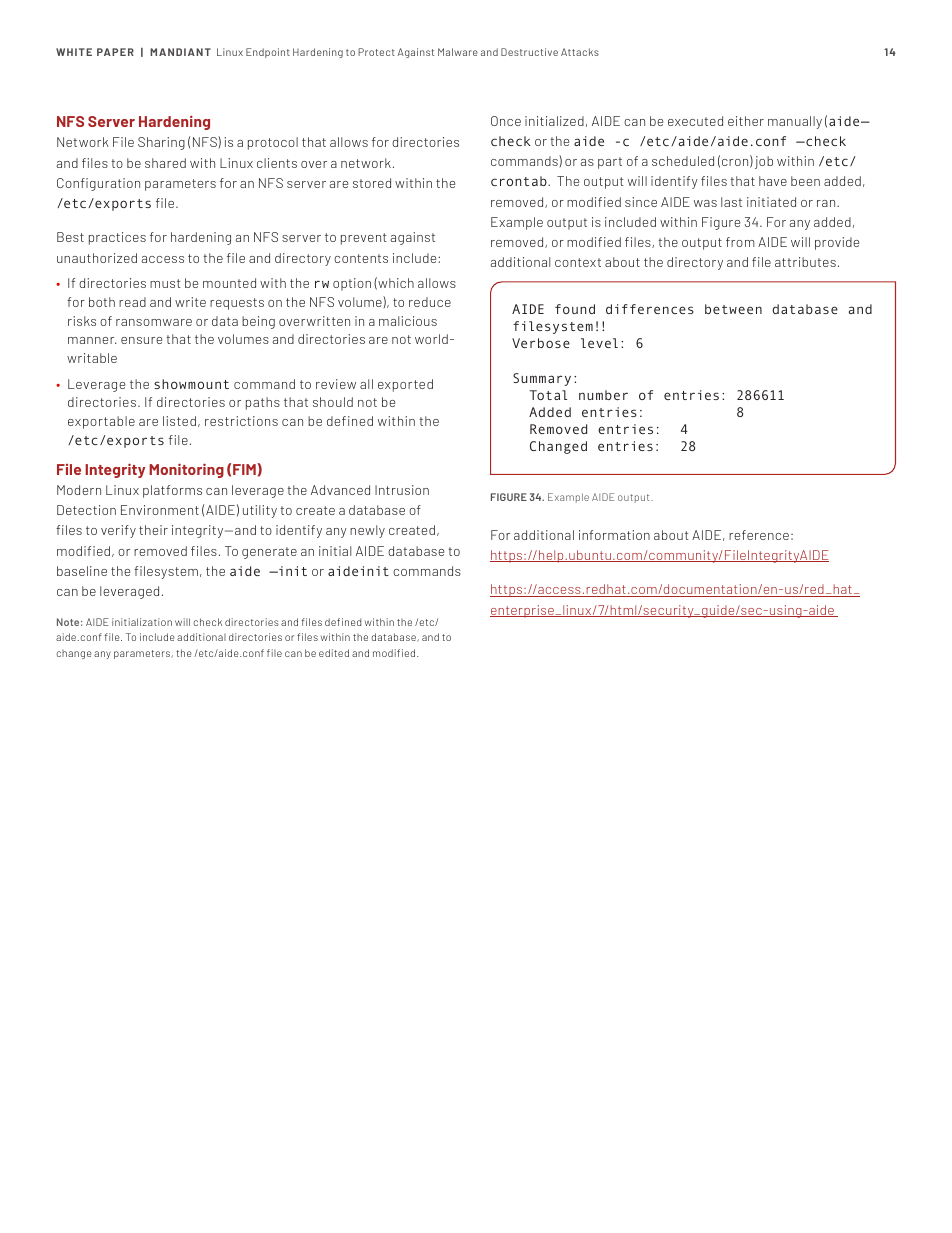  Describe the element at coordinates (179, 421) in the document. I see `listed` at that location.
